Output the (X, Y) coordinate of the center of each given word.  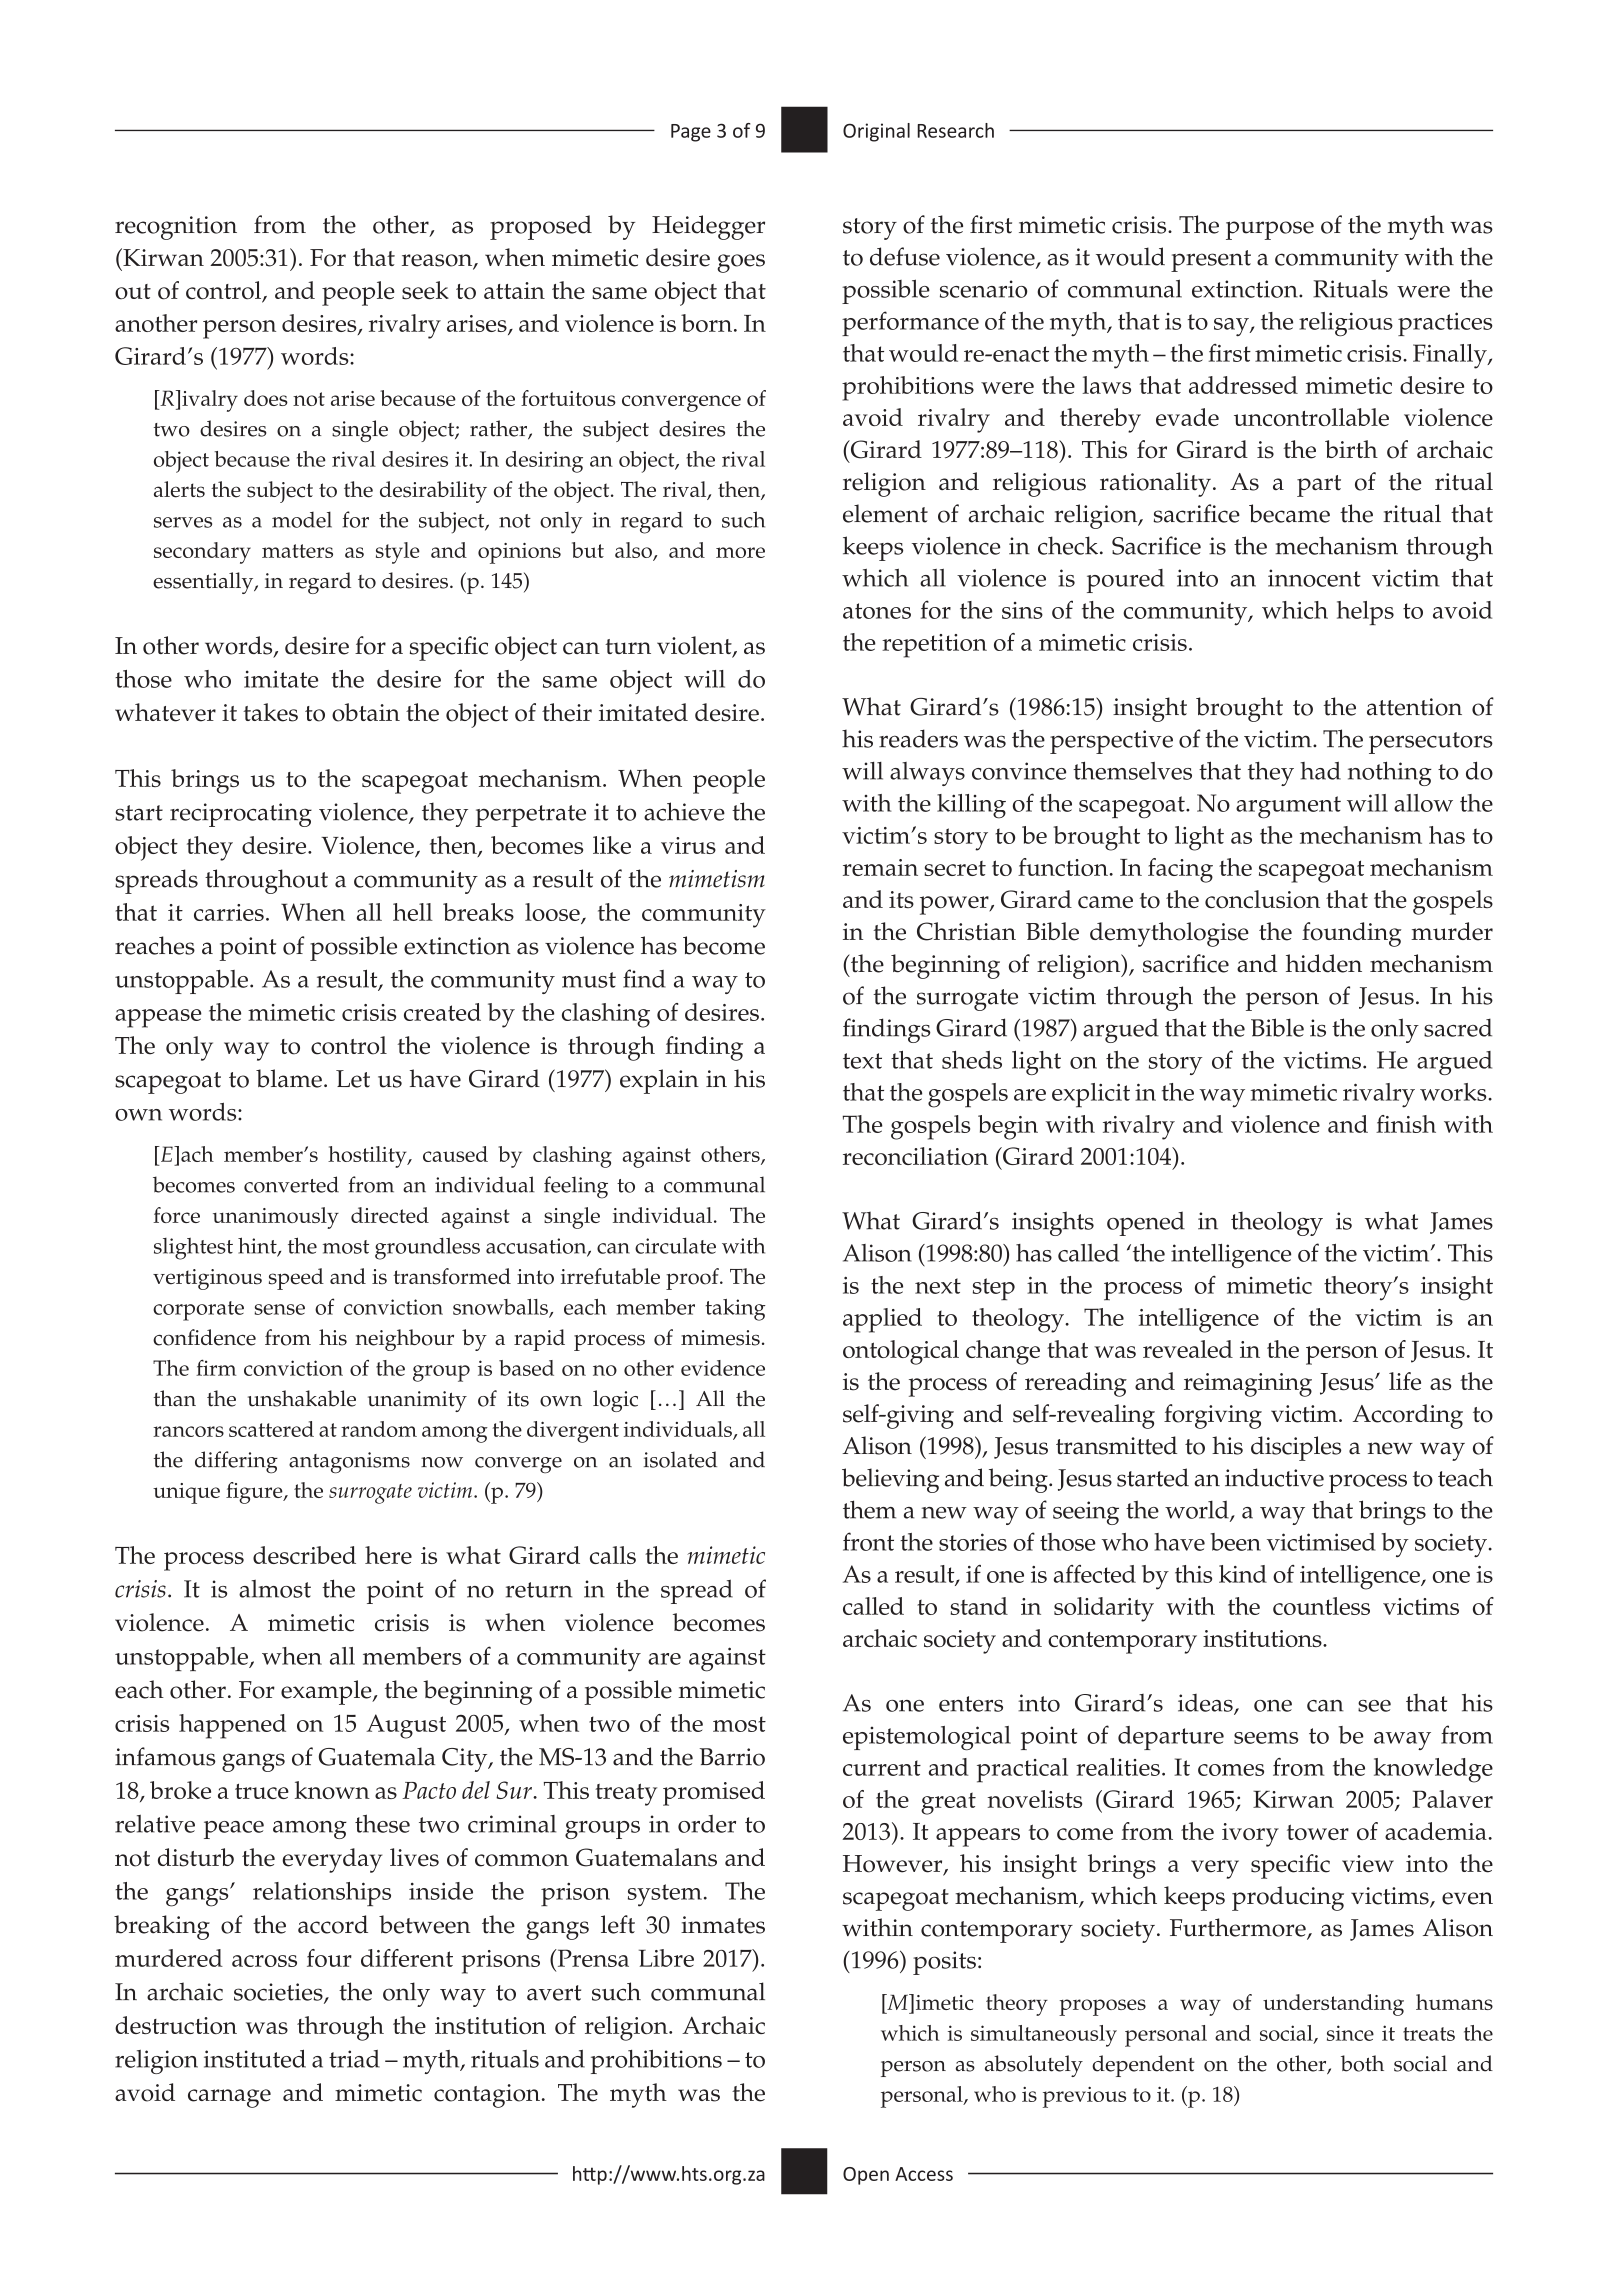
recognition (176, 228)
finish (1406, 1124)
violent (695, 646)
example (327, 1692)
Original (876, 132)
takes (270, 712)
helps (1365, 613)
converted (291, 1184)
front (868, 1541)
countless (1321, 1606)
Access (924, 2174)
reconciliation (915, 1156)
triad (354, 2059)
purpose (1270, 230)
